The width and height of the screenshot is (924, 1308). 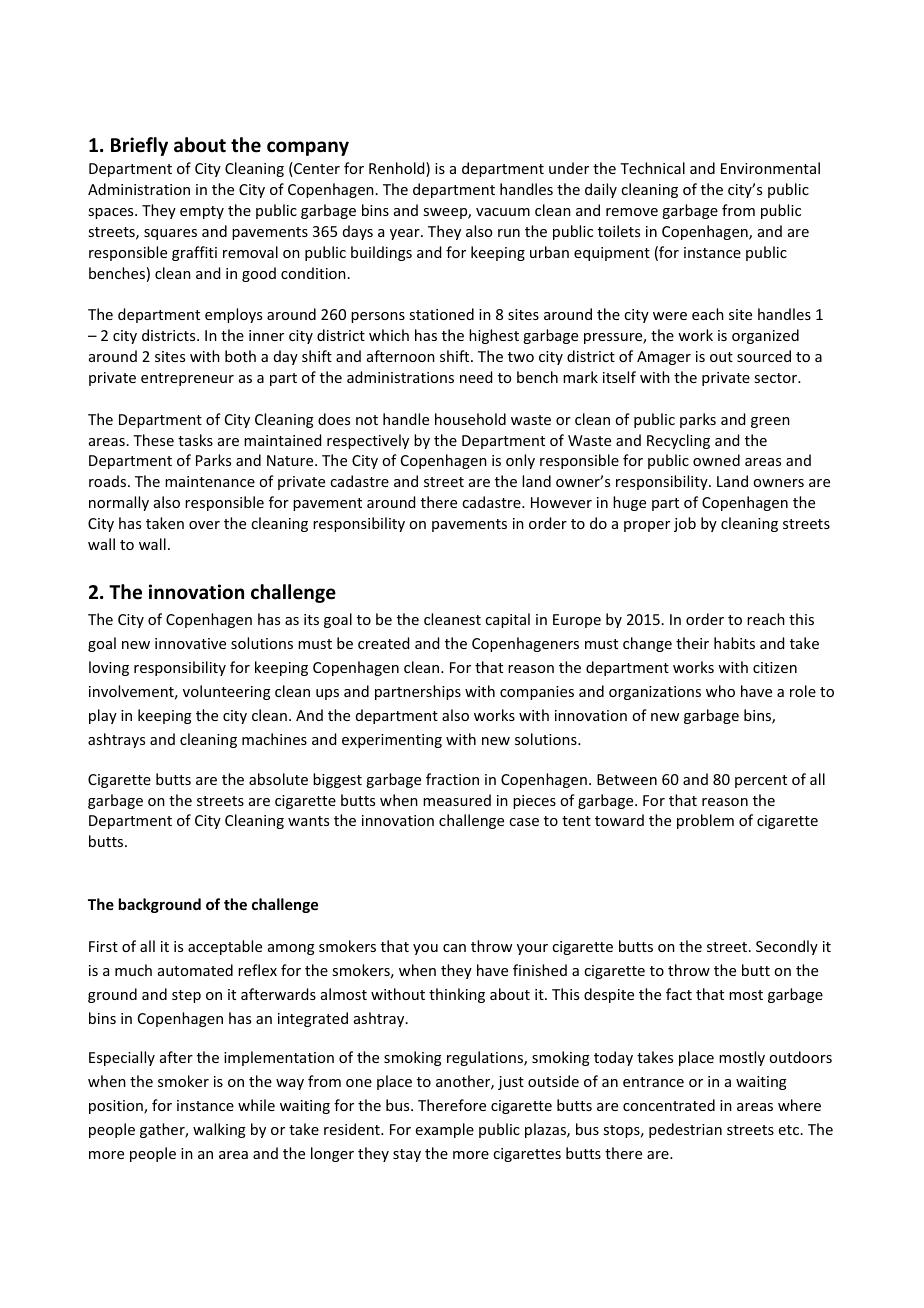 I want to click on pedestrian, so click(x=685, y=1130).
